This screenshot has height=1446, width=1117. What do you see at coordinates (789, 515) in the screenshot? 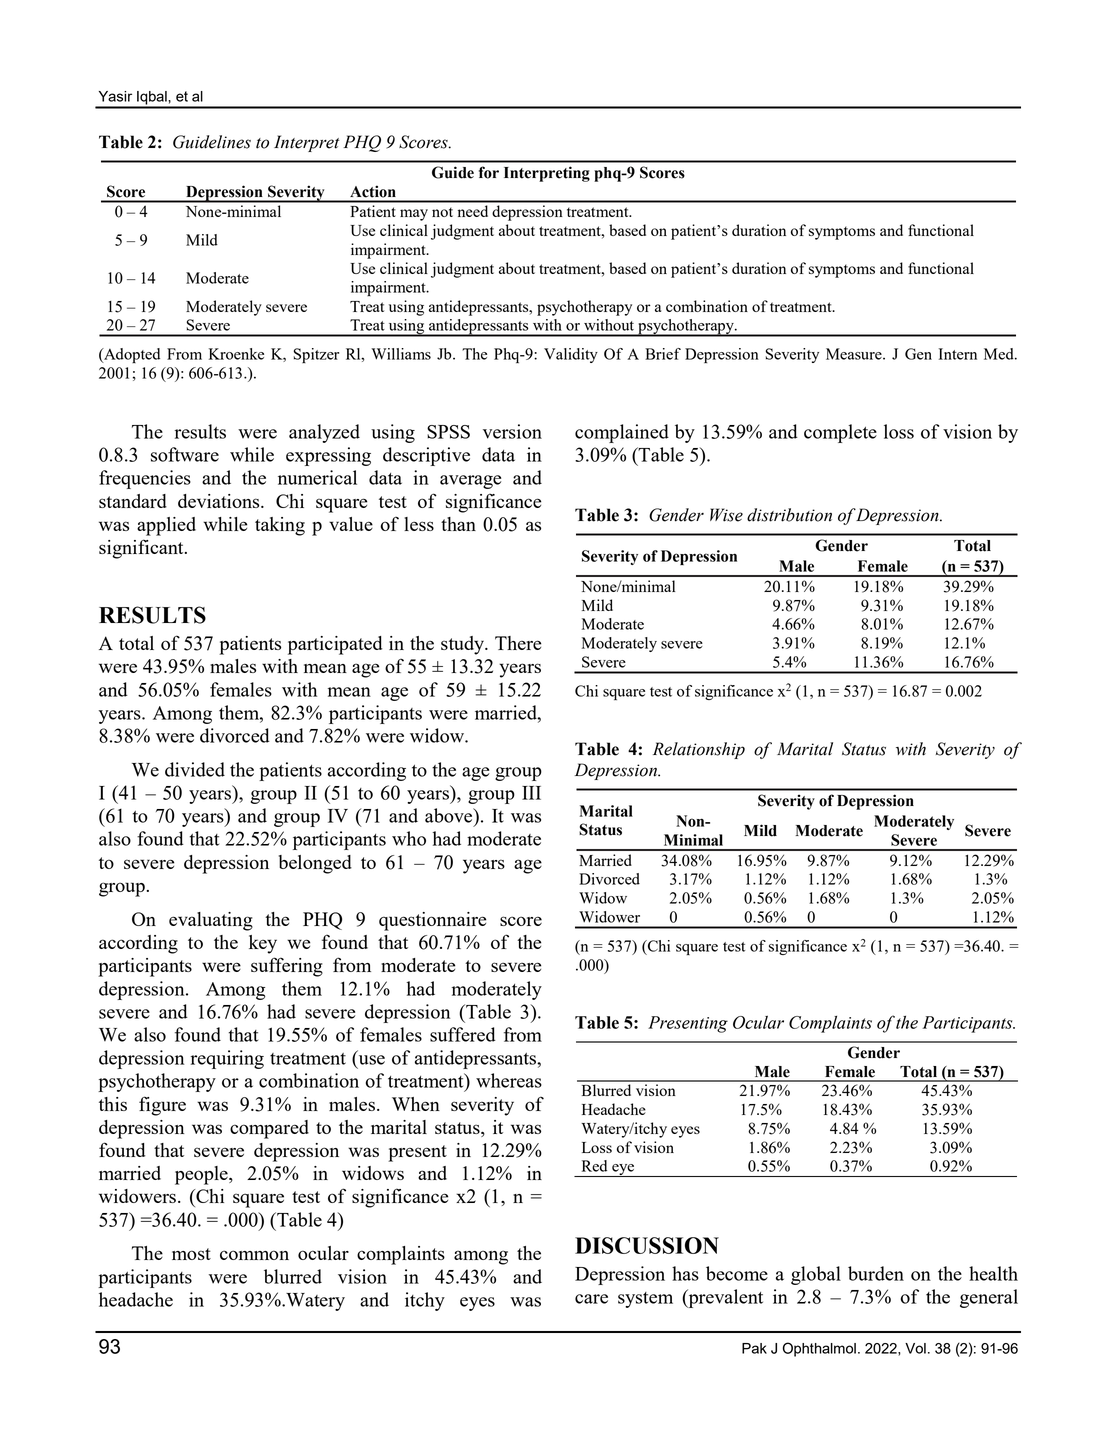
I see `distribution` at bounding box center [789, 515].
